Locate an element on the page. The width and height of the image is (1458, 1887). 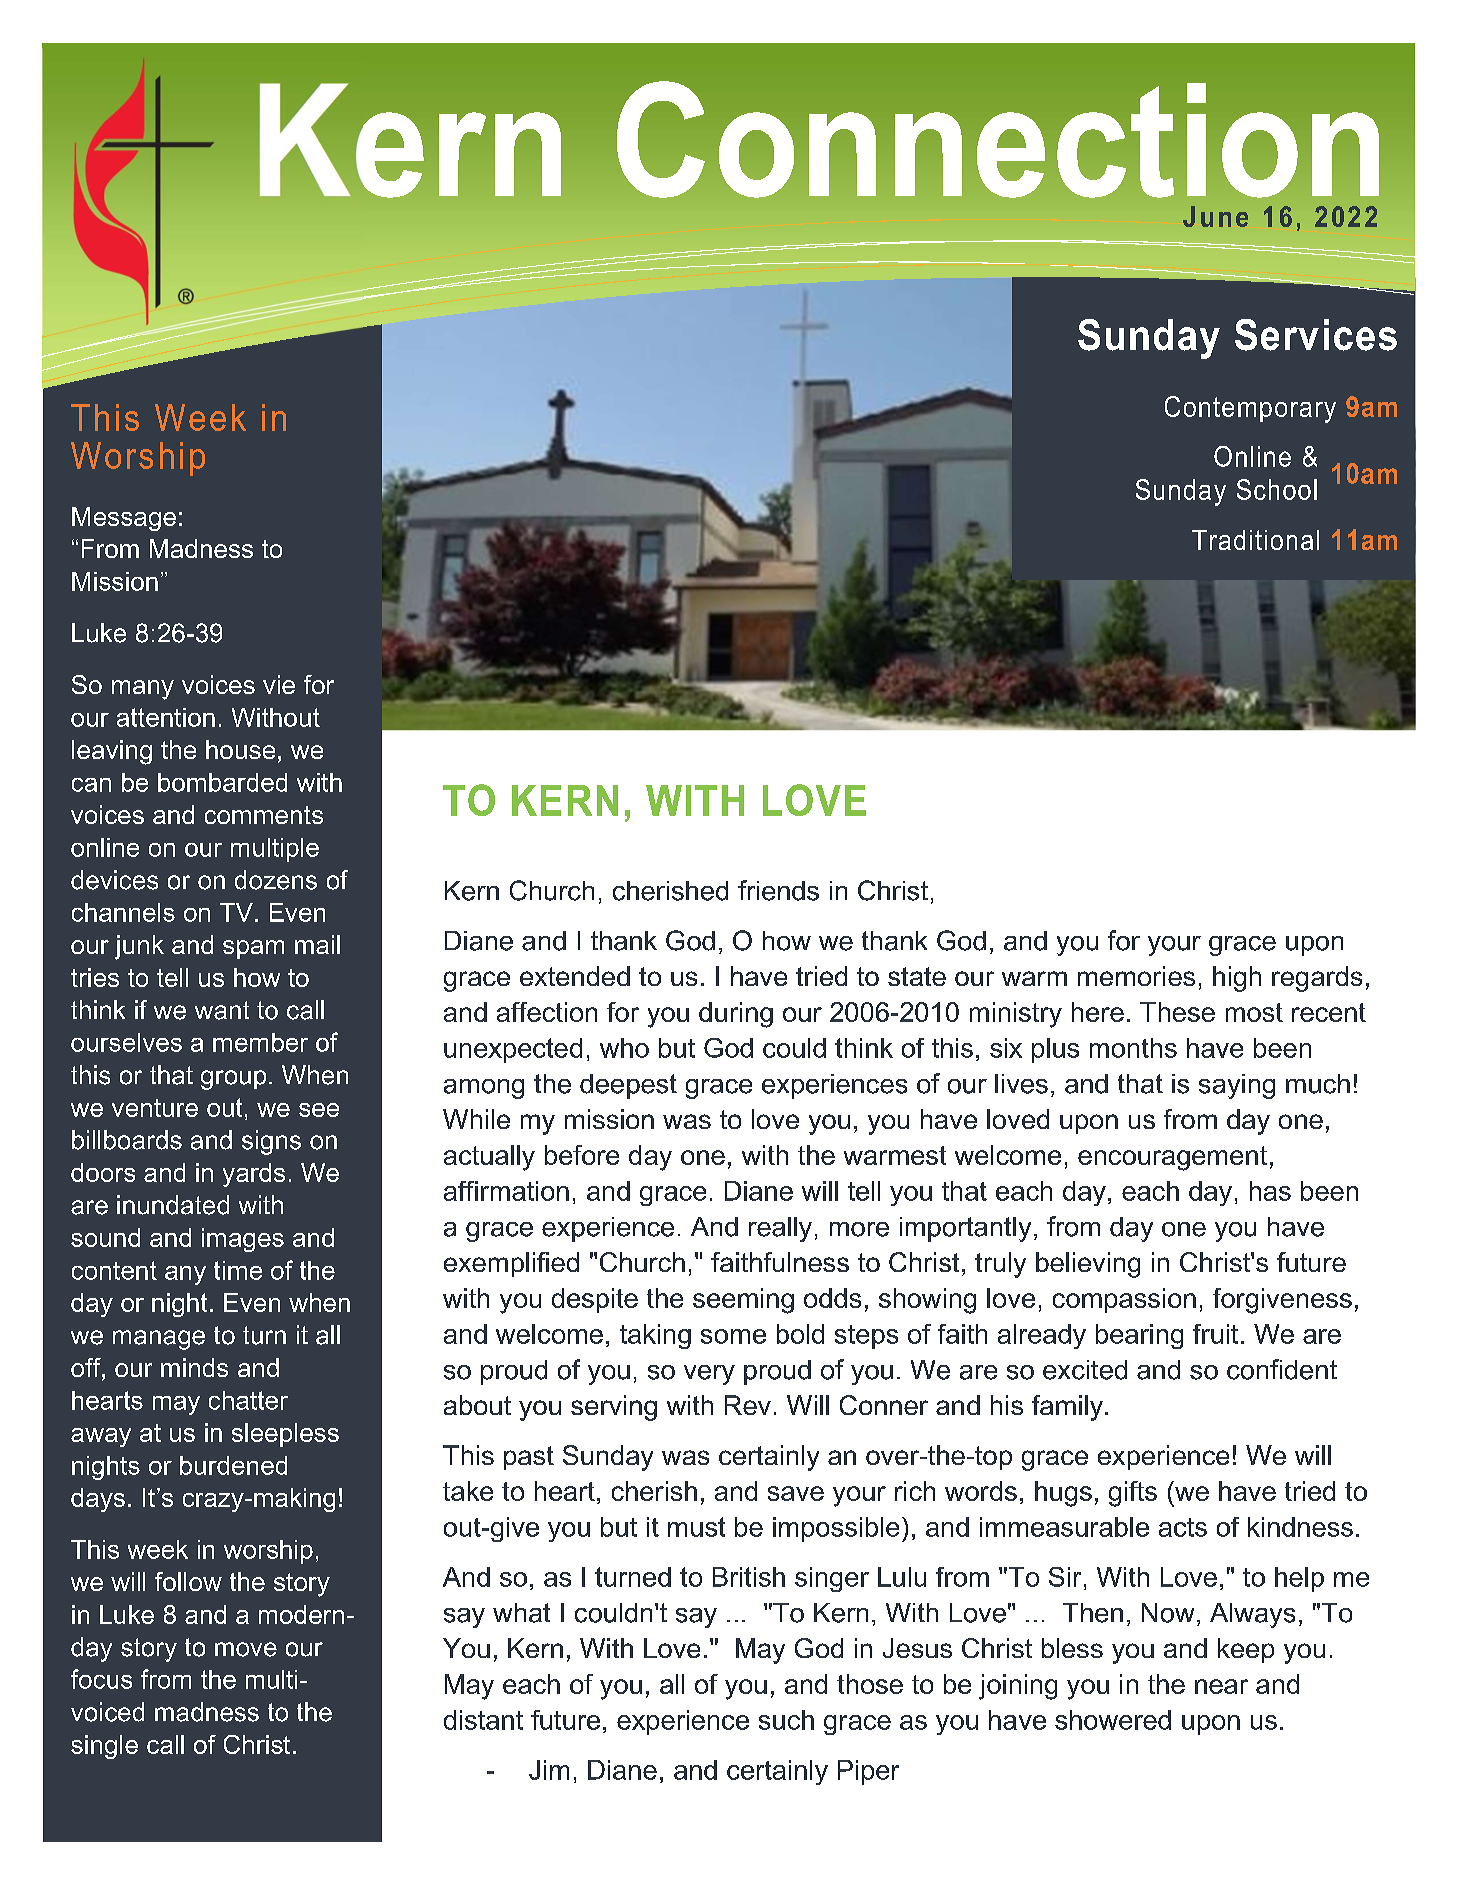
images is located at coordinates (243, 1240).
